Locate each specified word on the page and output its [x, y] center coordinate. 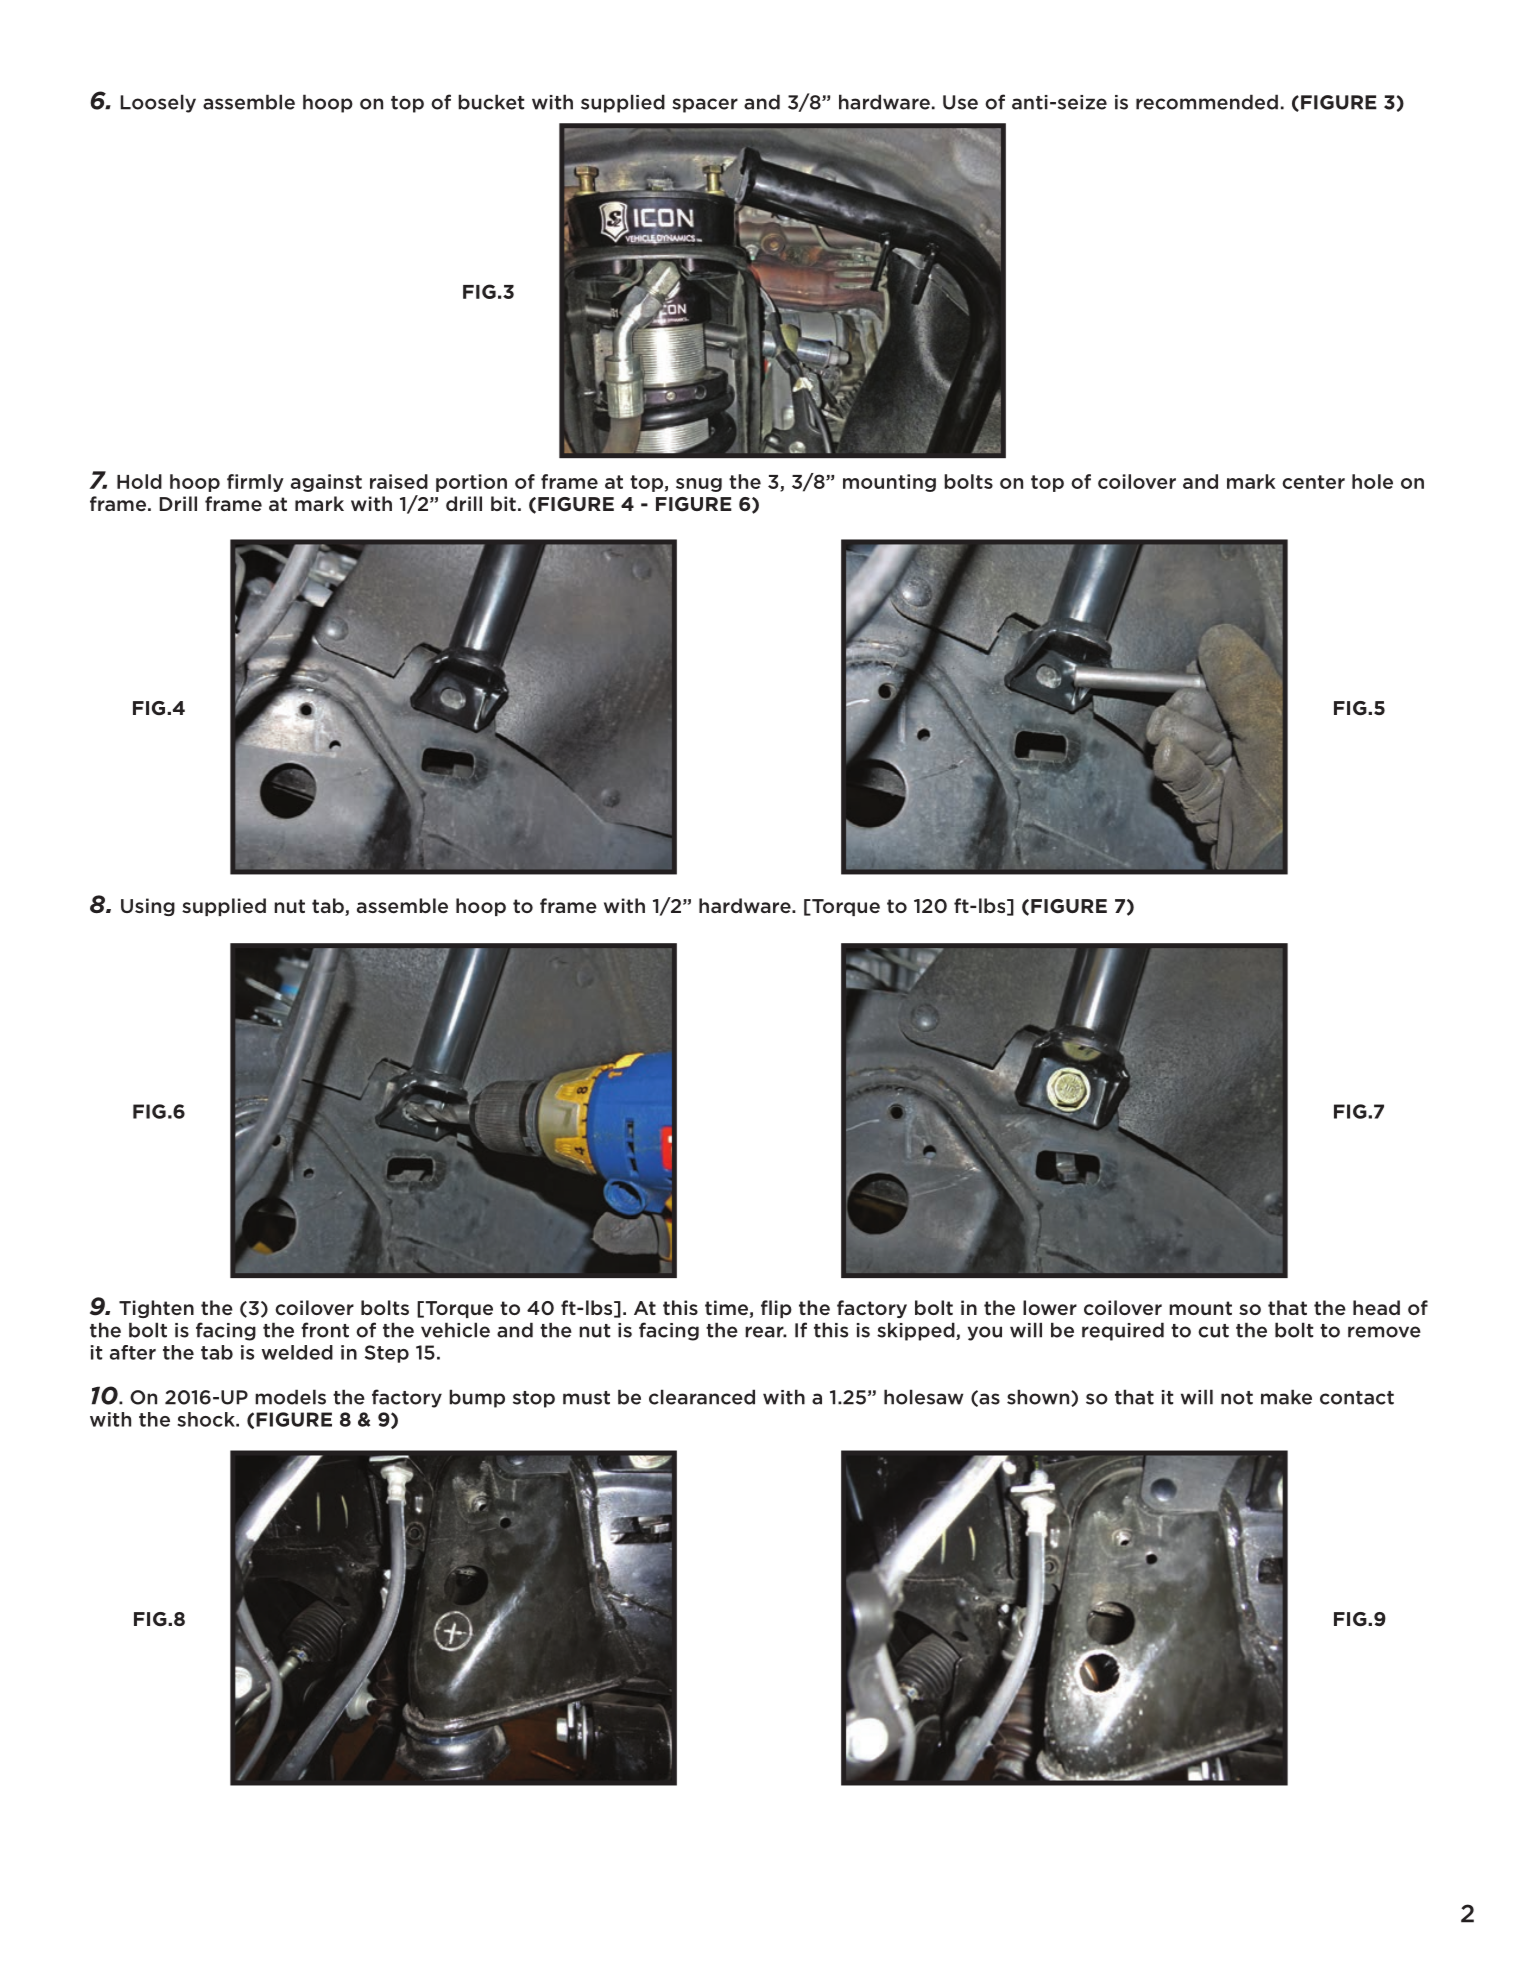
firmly [255, 483]
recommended [1207, 102]
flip [776, 1309]
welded [297, 1352]
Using [148, 907]
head [1376, 1307]
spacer [705, 105]
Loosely [158, 103]
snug [699, 485]
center [1313, 482]
